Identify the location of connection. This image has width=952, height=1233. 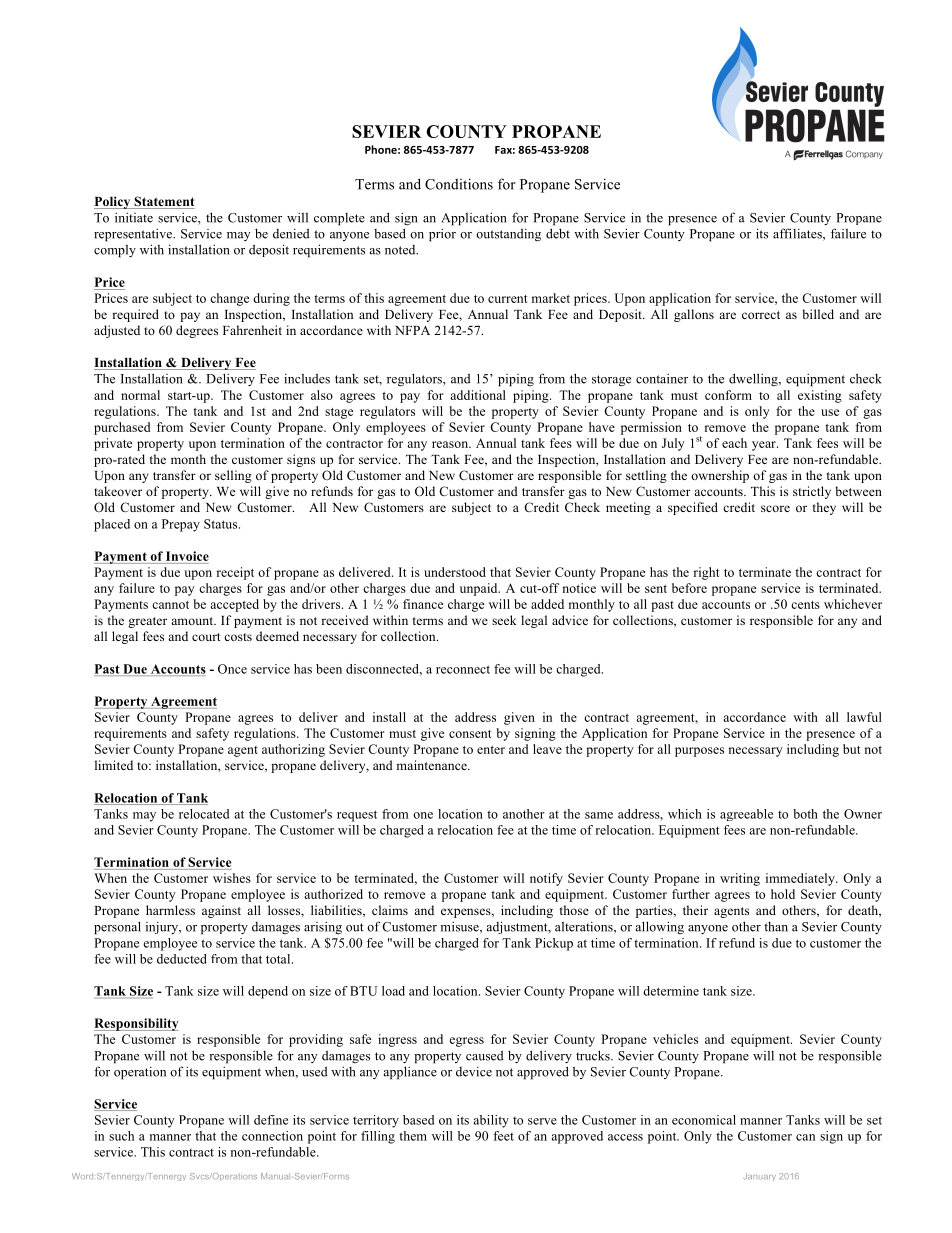
(272, 1136).
